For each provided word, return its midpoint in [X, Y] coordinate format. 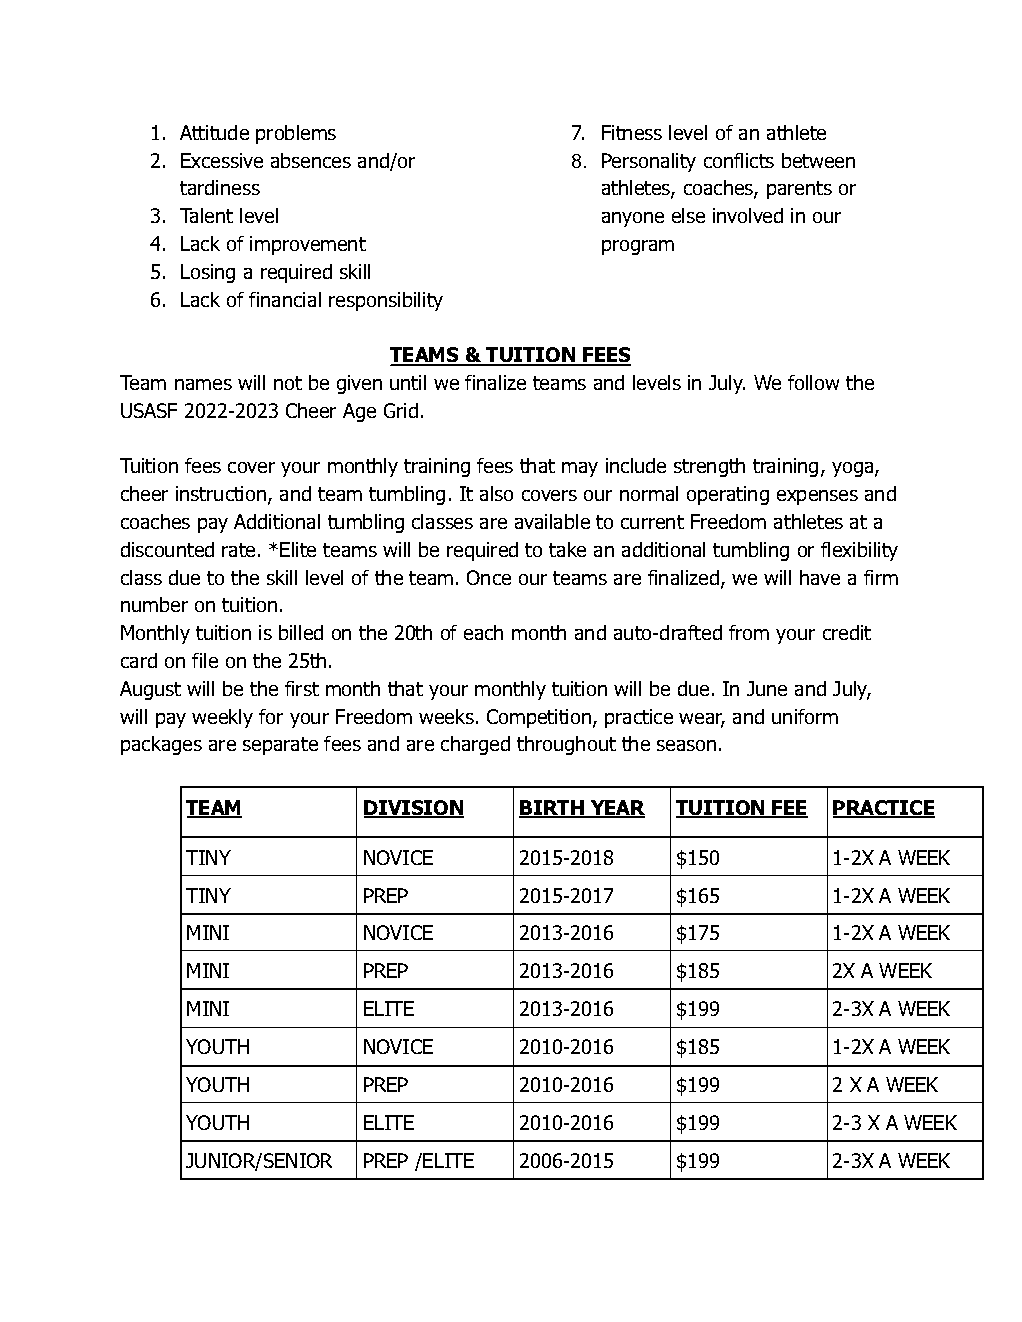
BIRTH [552, 808]
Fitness [632, 132]
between [818, 160]
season [686, 745]
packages [161, 745]
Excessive [222, 160]
